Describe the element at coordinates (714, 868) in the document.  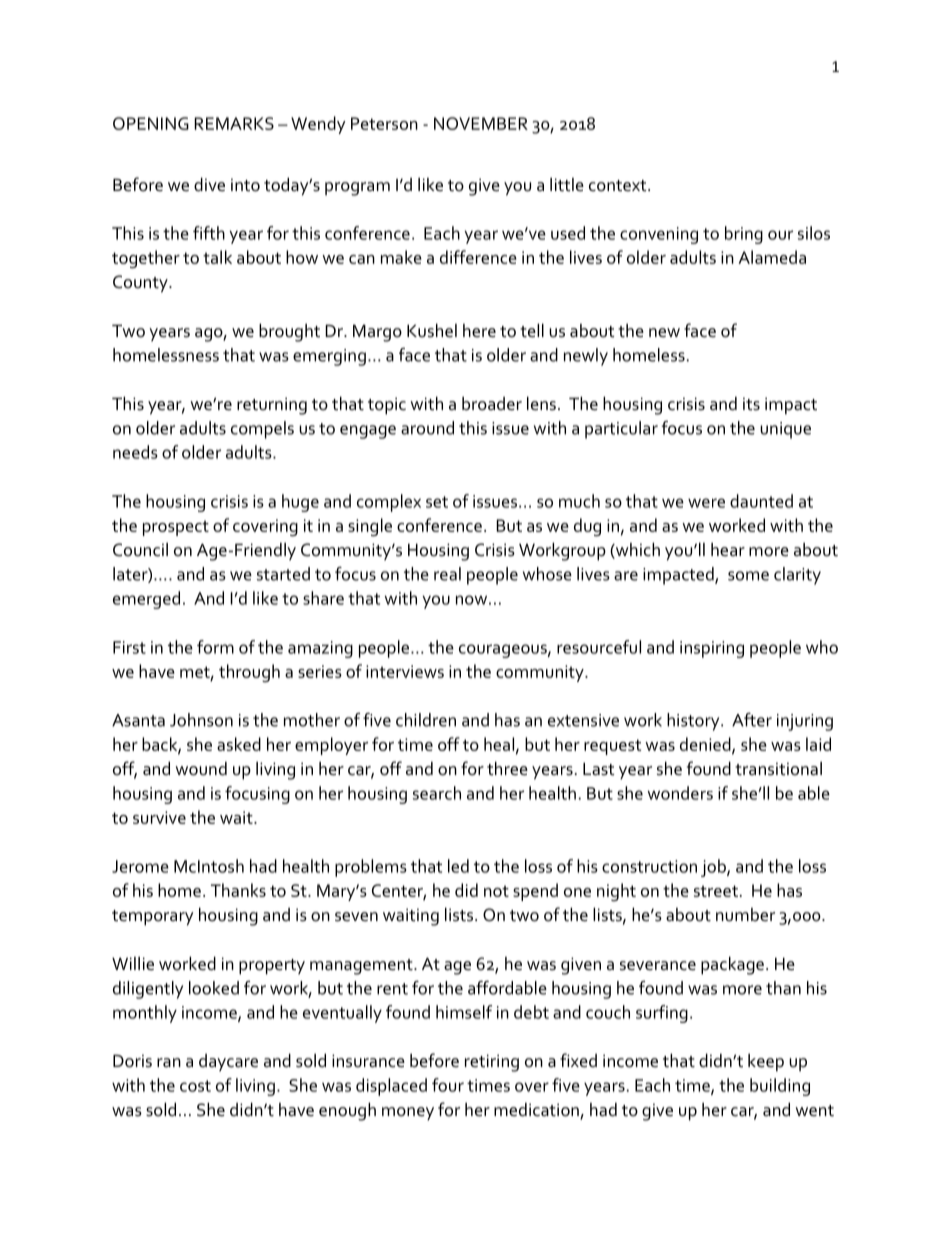
I see `job` at that location.
